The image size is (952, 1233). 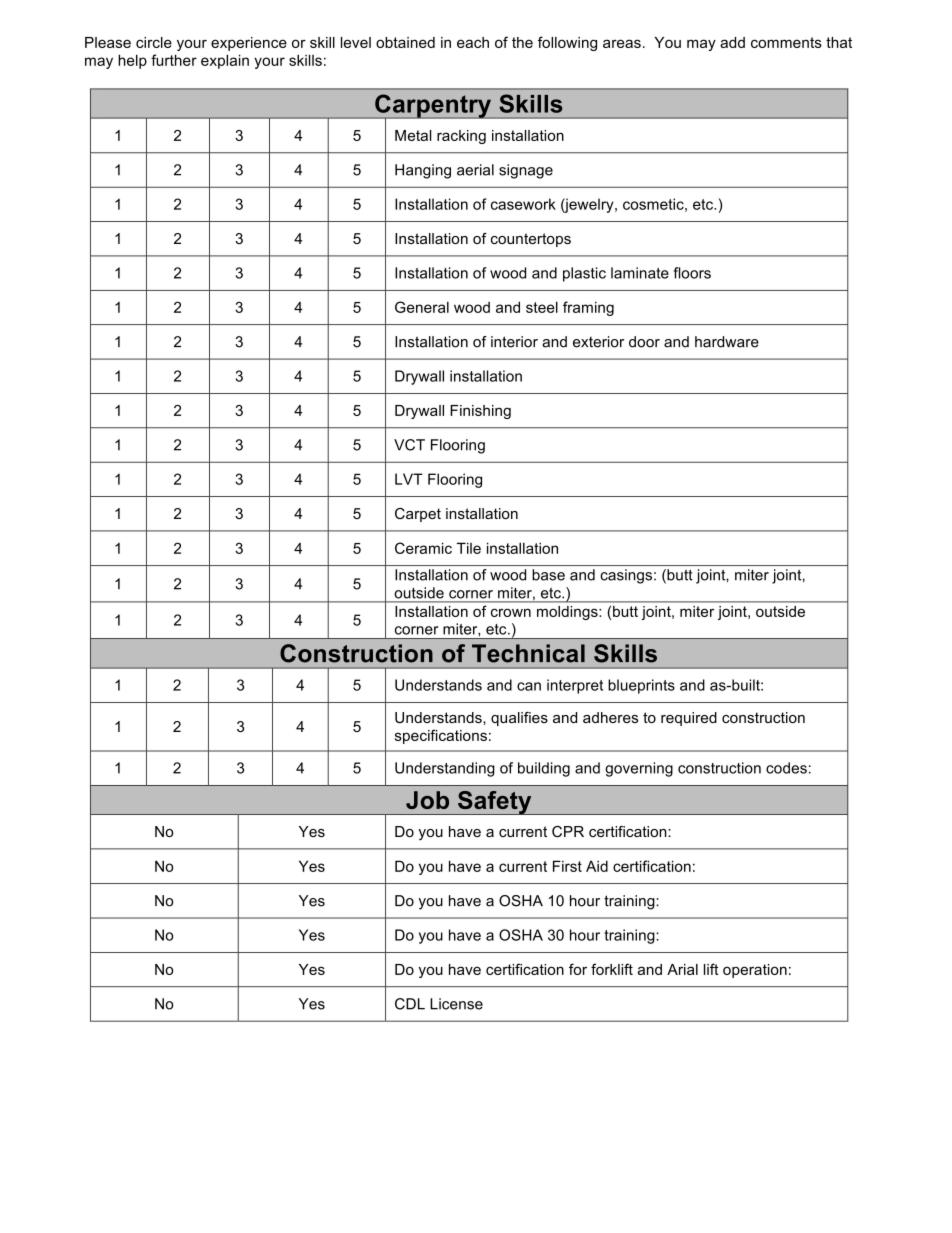 What do you see at coordinates (473, 42) in the image?
I see `each` at bounding box center [473, 42].
